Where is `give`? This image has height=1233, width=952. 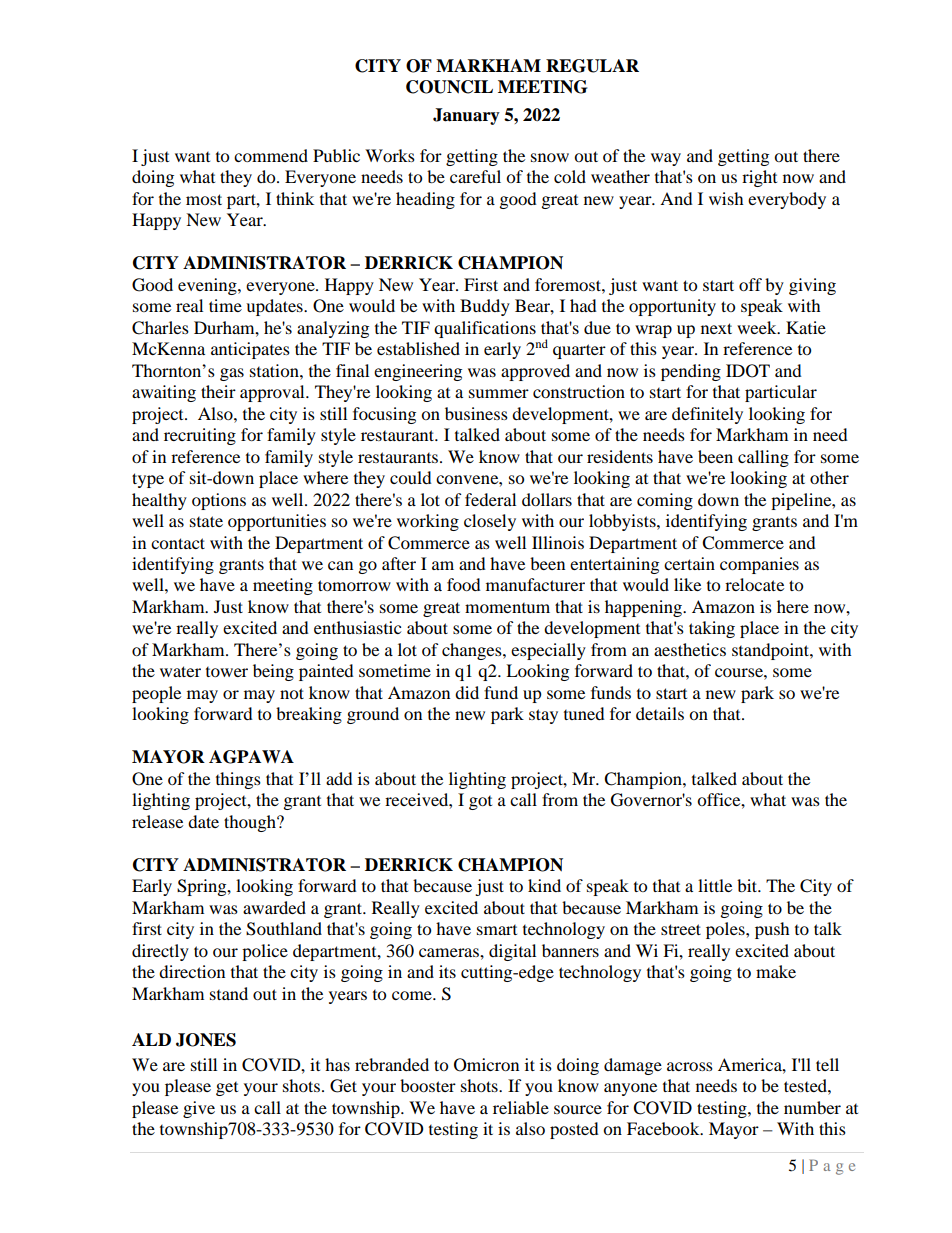 give is located at coordinates (199, 1109).
